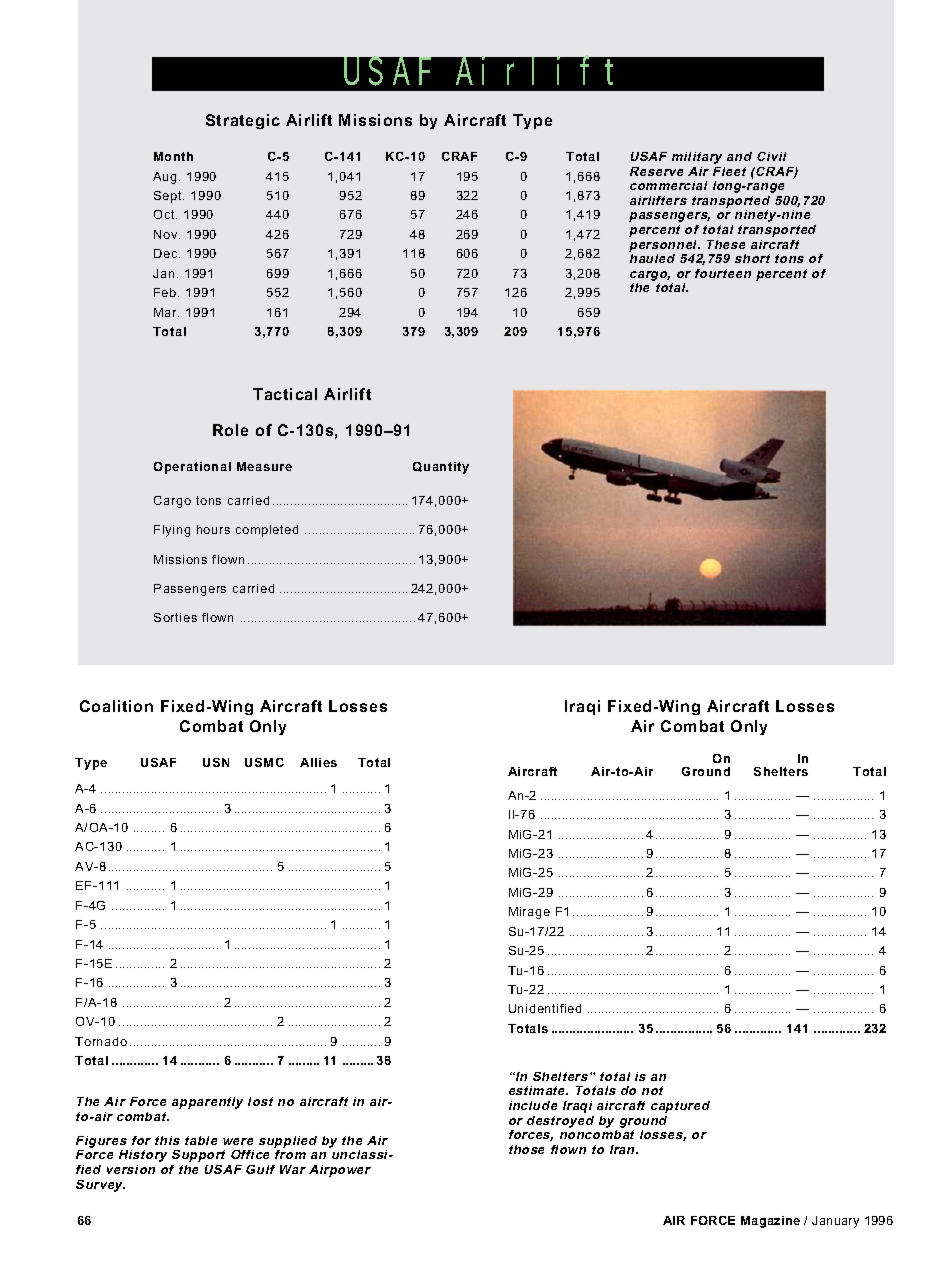 The image size is (952, 1273). I want to click on USN, so click(216, 762).
